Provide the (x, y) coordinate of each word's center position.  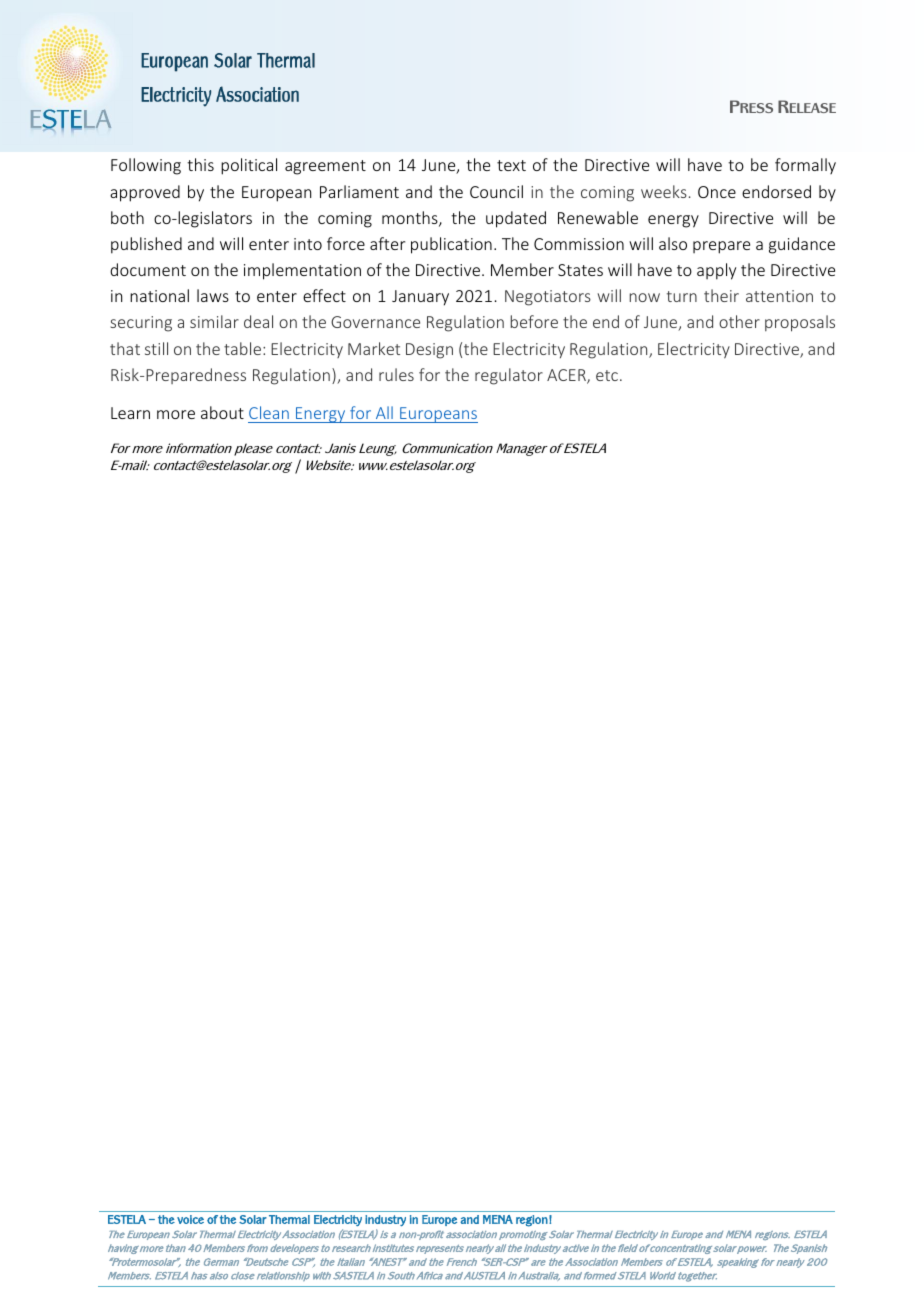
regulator (509, 376)
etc (607, 375)
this (200, 164)
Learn (130, 413)
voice (190, 1219)
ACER (567, 376)
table (242, 348)
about (222, 412)
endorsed (776, 191)
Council (496, 191)
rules (396, 374)
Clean (269, 412)
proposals (800, 323)
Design (429, 351)
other (739, 321)
